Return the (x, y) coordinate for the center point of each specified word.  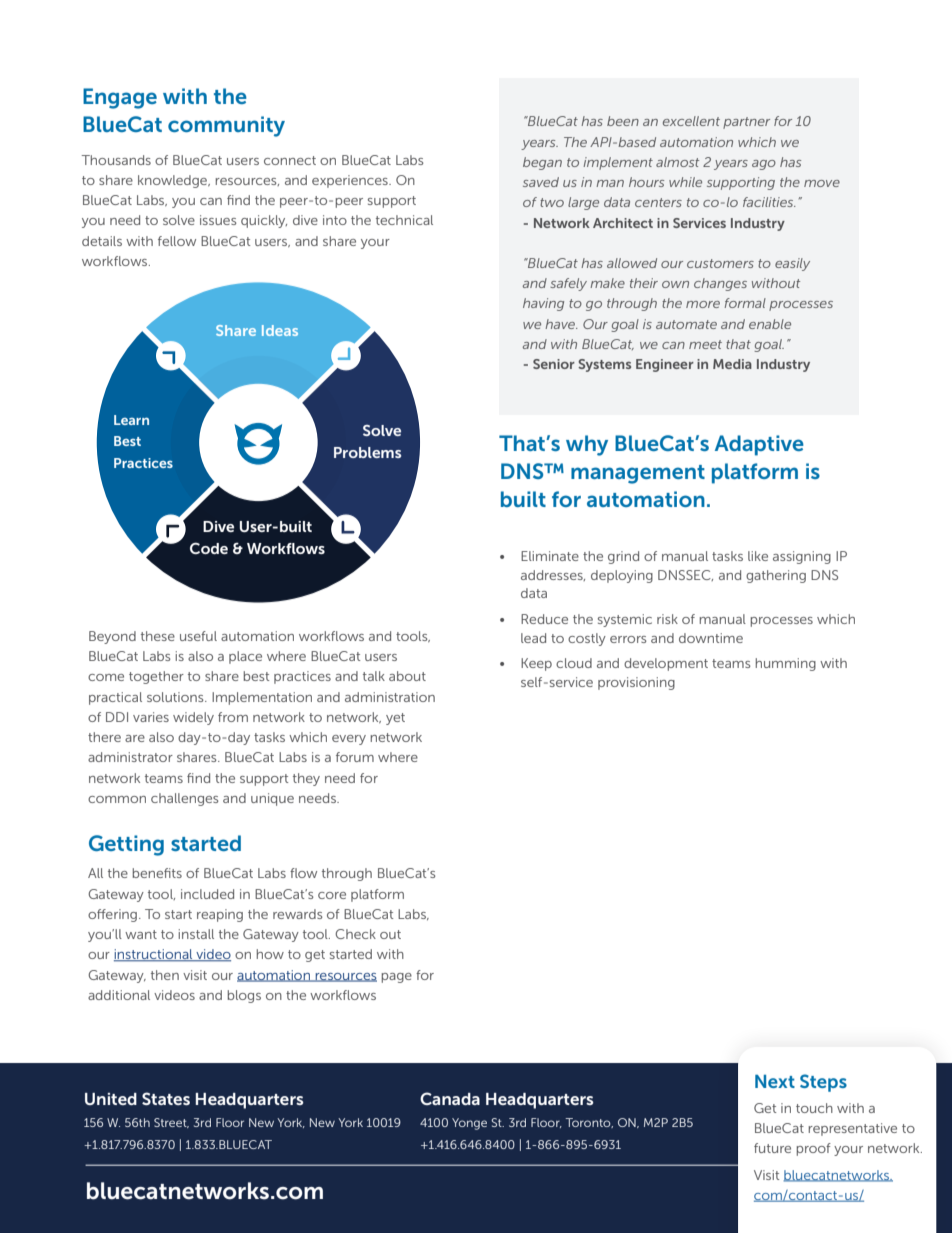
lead (533, 638)
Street (171, 1123)
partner (746, 123)
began (542, 163)
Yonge (469, 1124)
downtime (711, 638)
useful (198, 636)
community (226, 126)
